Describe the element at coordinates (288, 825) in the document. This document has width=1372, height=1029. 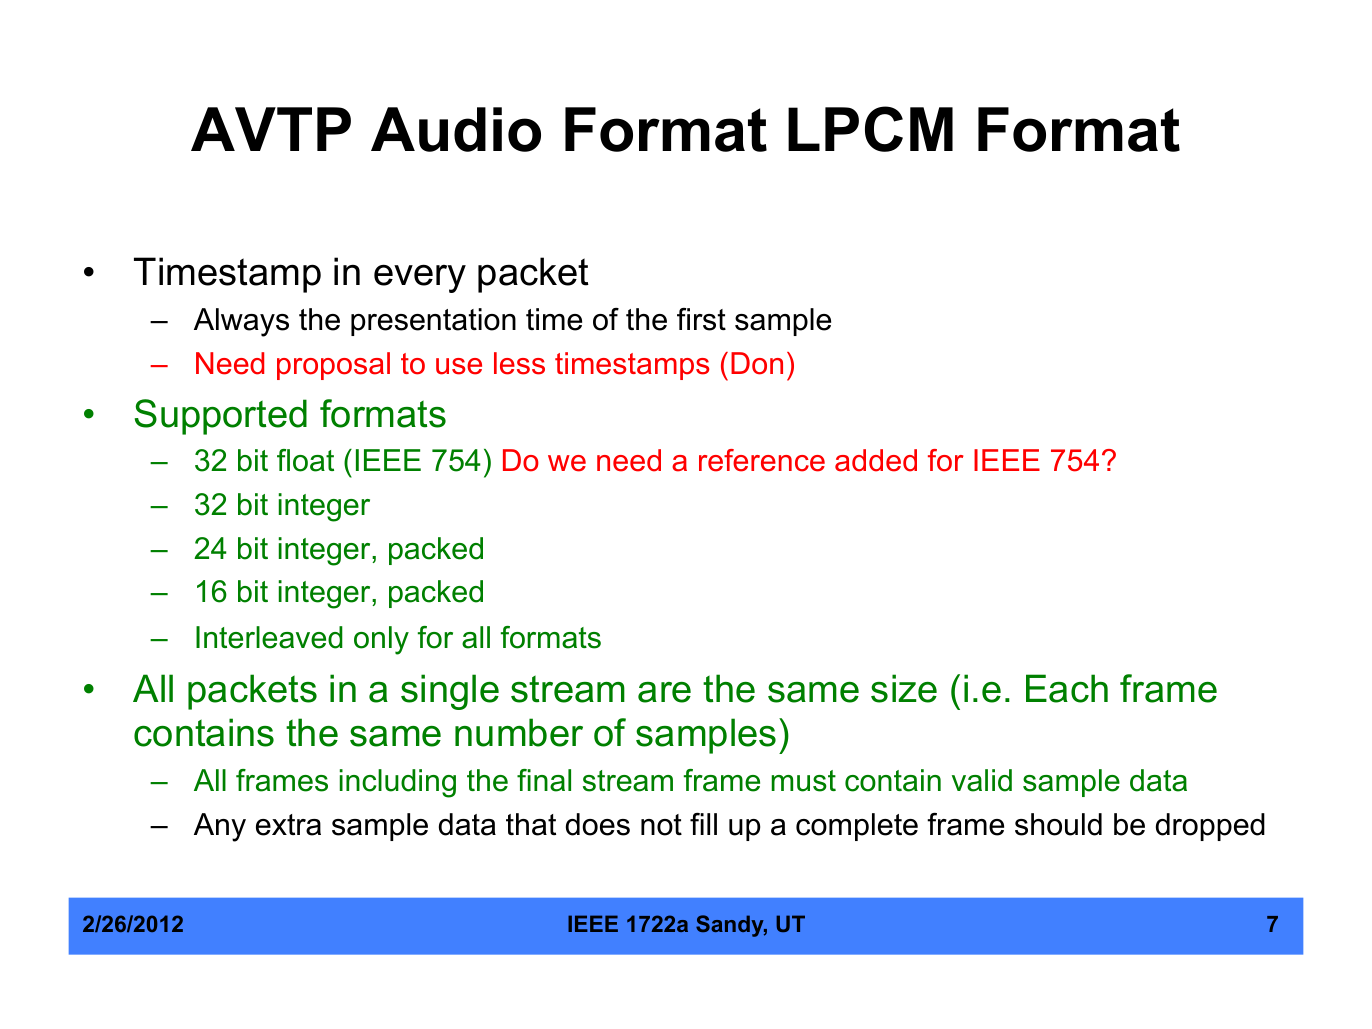
I see `extra` at that location.
